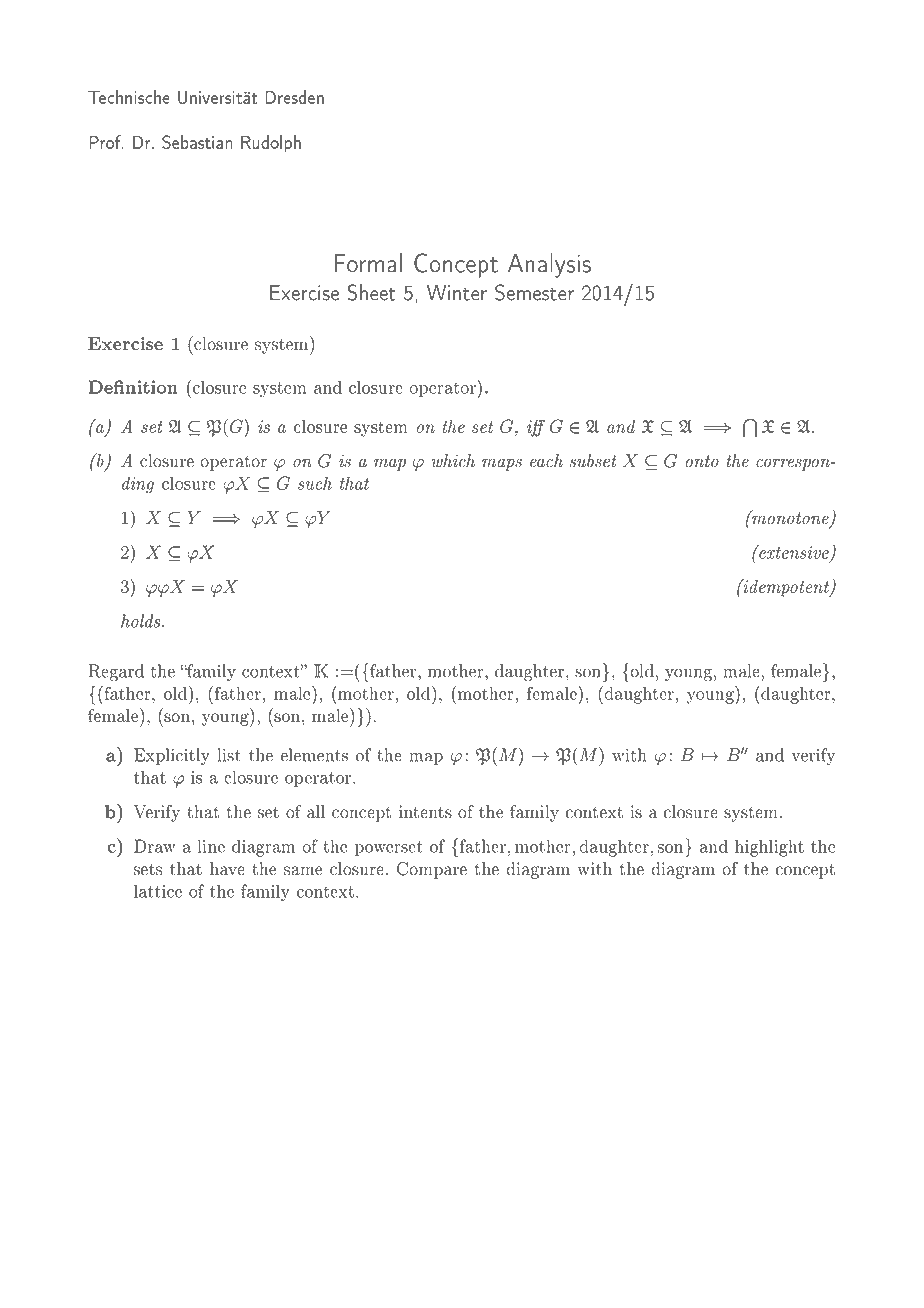 Image resolution: width=924 pixels, height=1308 pixels. Describe the element at coordinates (769, 848) in the screenshot. I see `highlight` at that location.
